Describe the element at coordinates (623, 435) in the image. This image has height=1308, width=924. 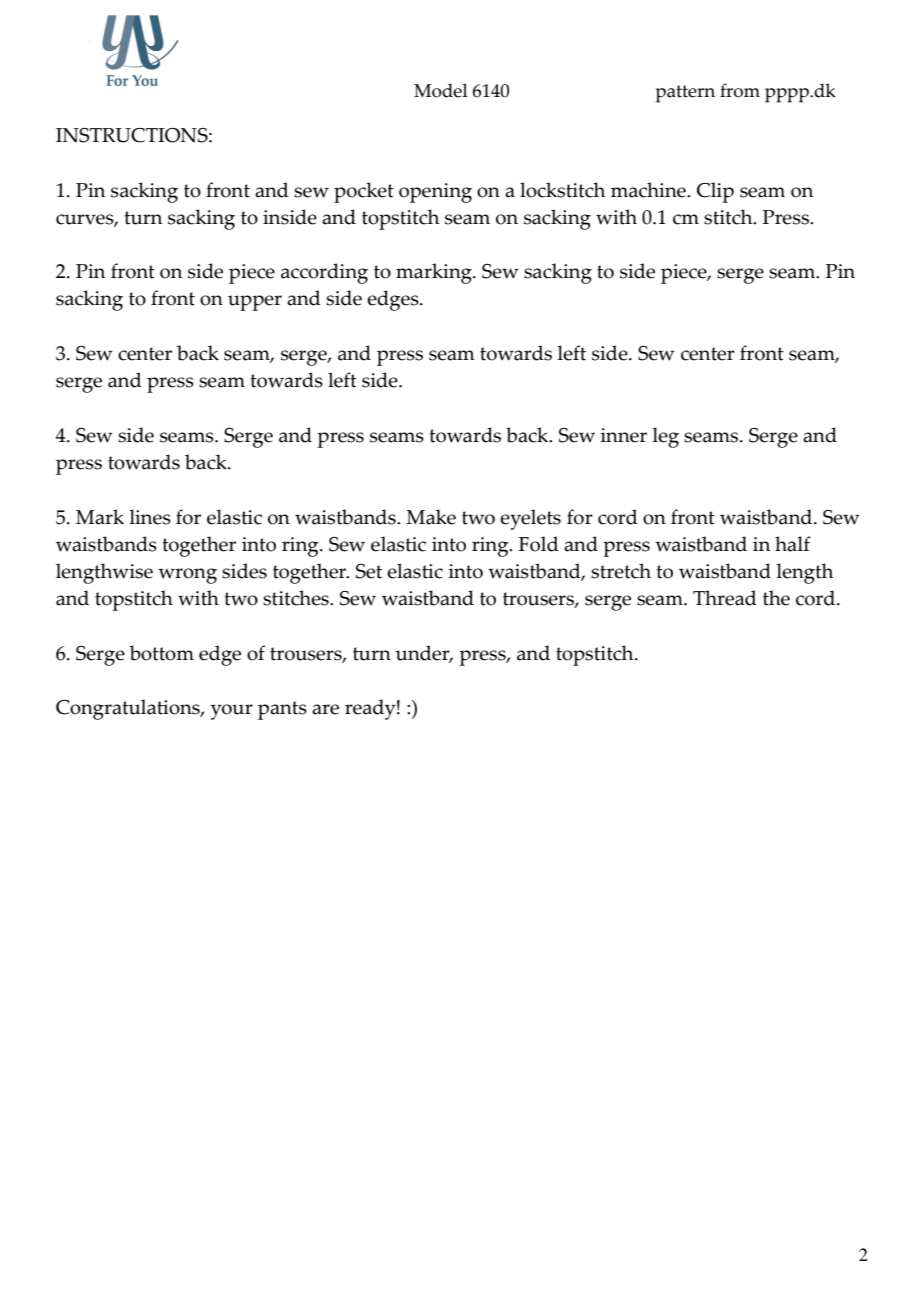
I see `inner` at that location.
